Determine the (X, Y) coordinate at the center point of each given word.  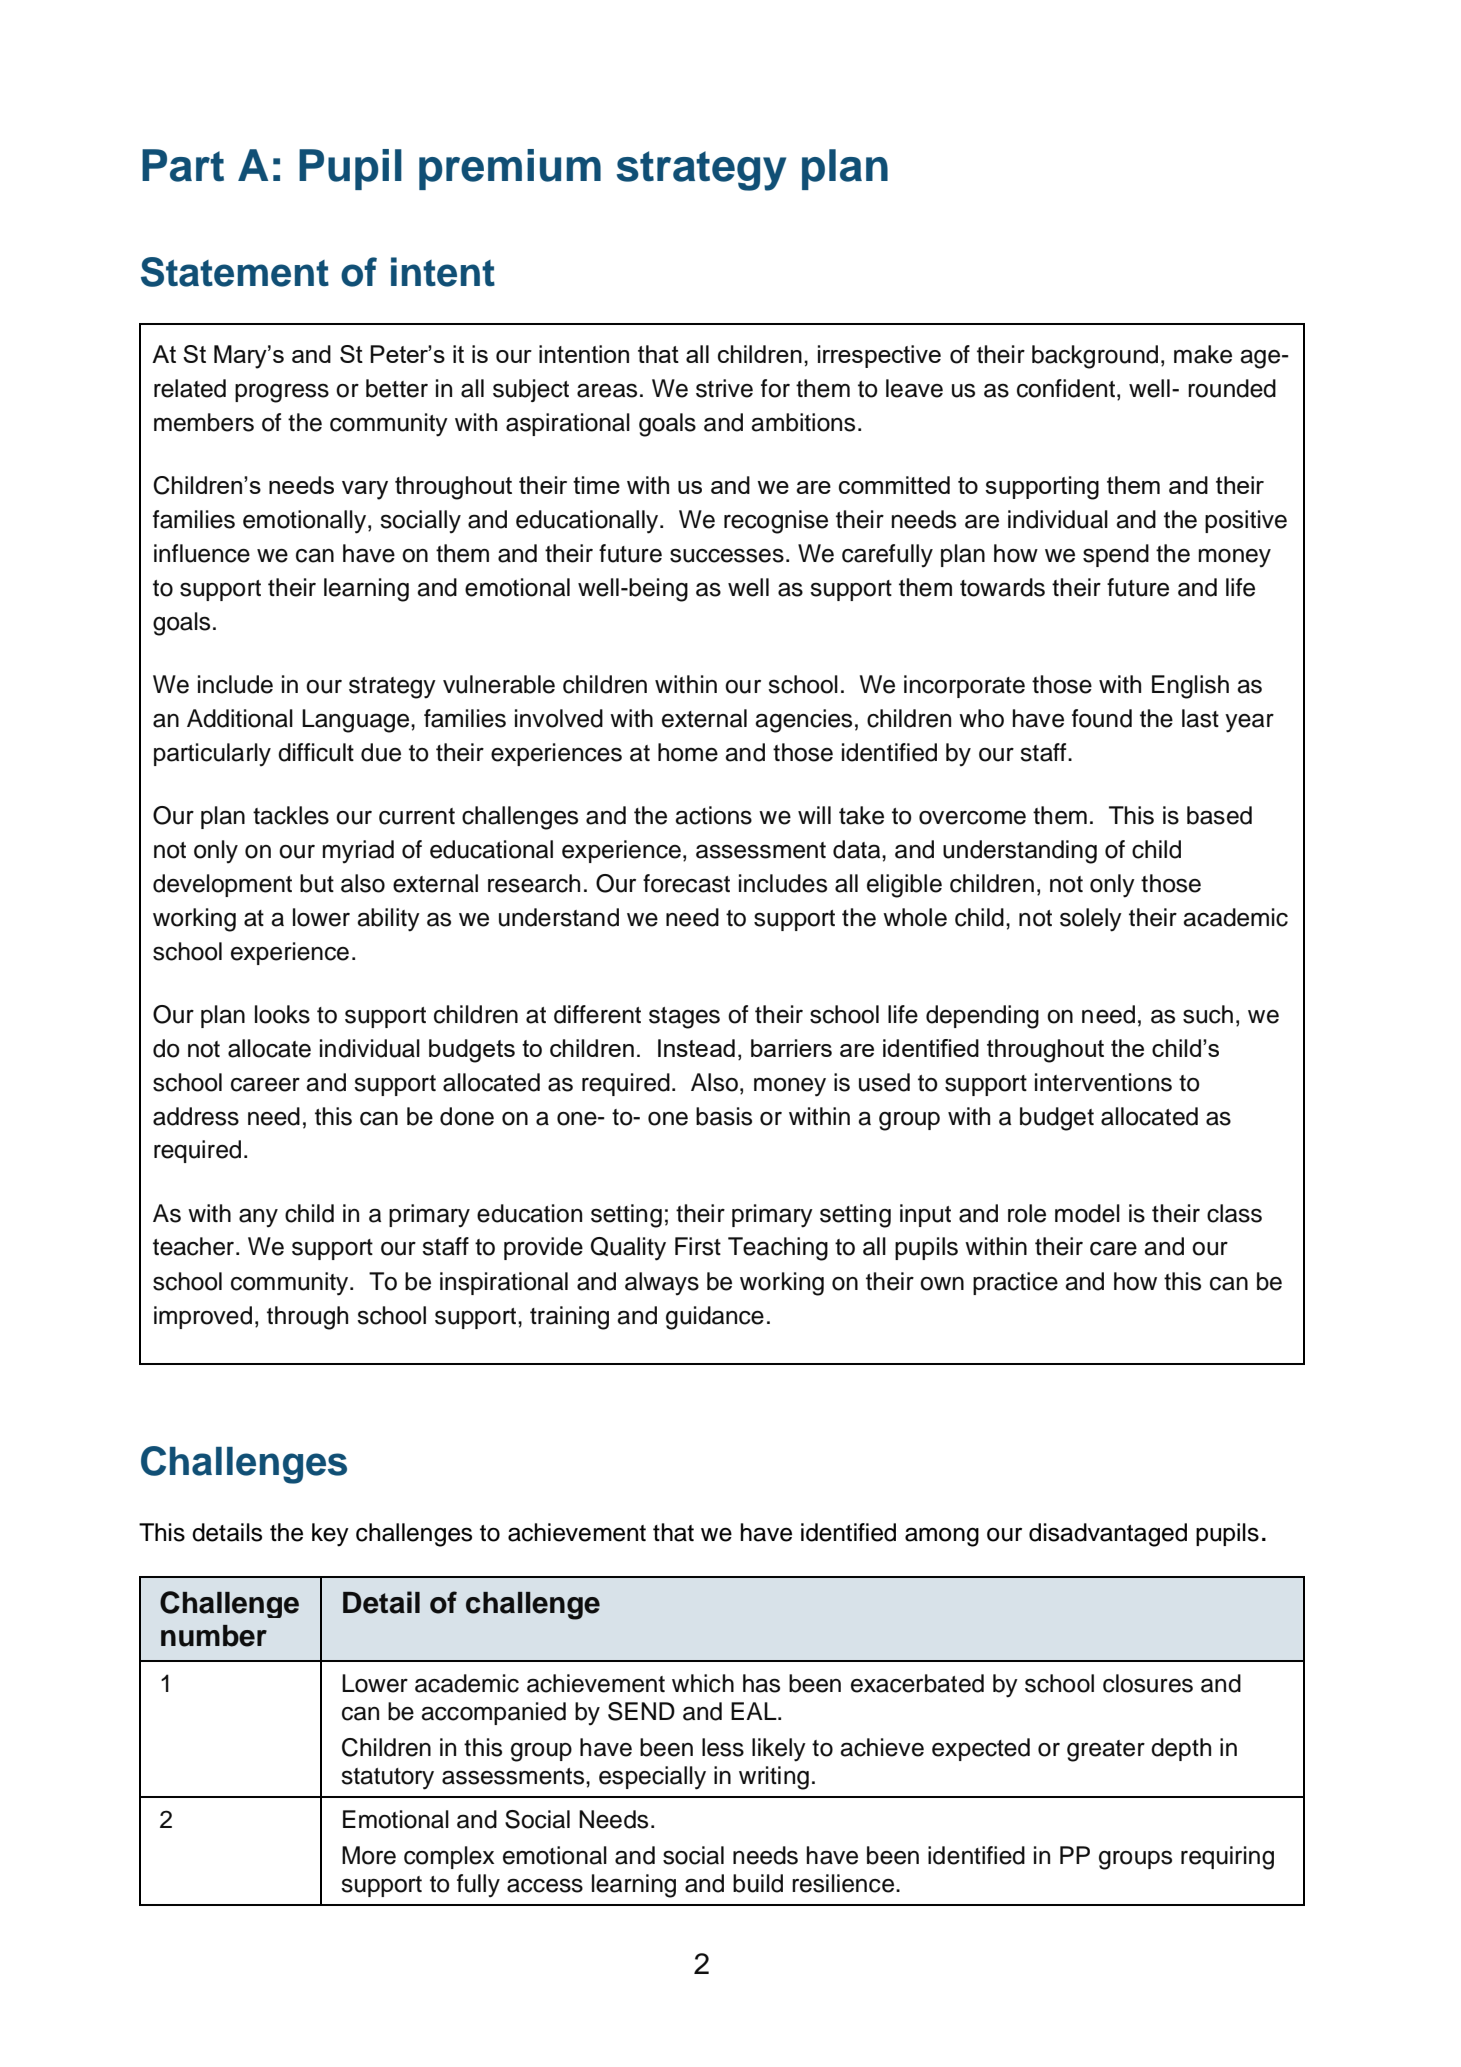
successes (727, 555)
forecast (686, 883)
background (1095, 357)
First (698, 1246)
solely (1091, 920)
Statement (235, 272)
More (369, 1855)
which (703, 1683)
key (330, 1535)
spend (1116, 555)
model (1087, 1213)
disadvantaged (1108, 1535)
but (317, 883)
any (258, 1218)
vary (365, 490)
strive (724, 388)
